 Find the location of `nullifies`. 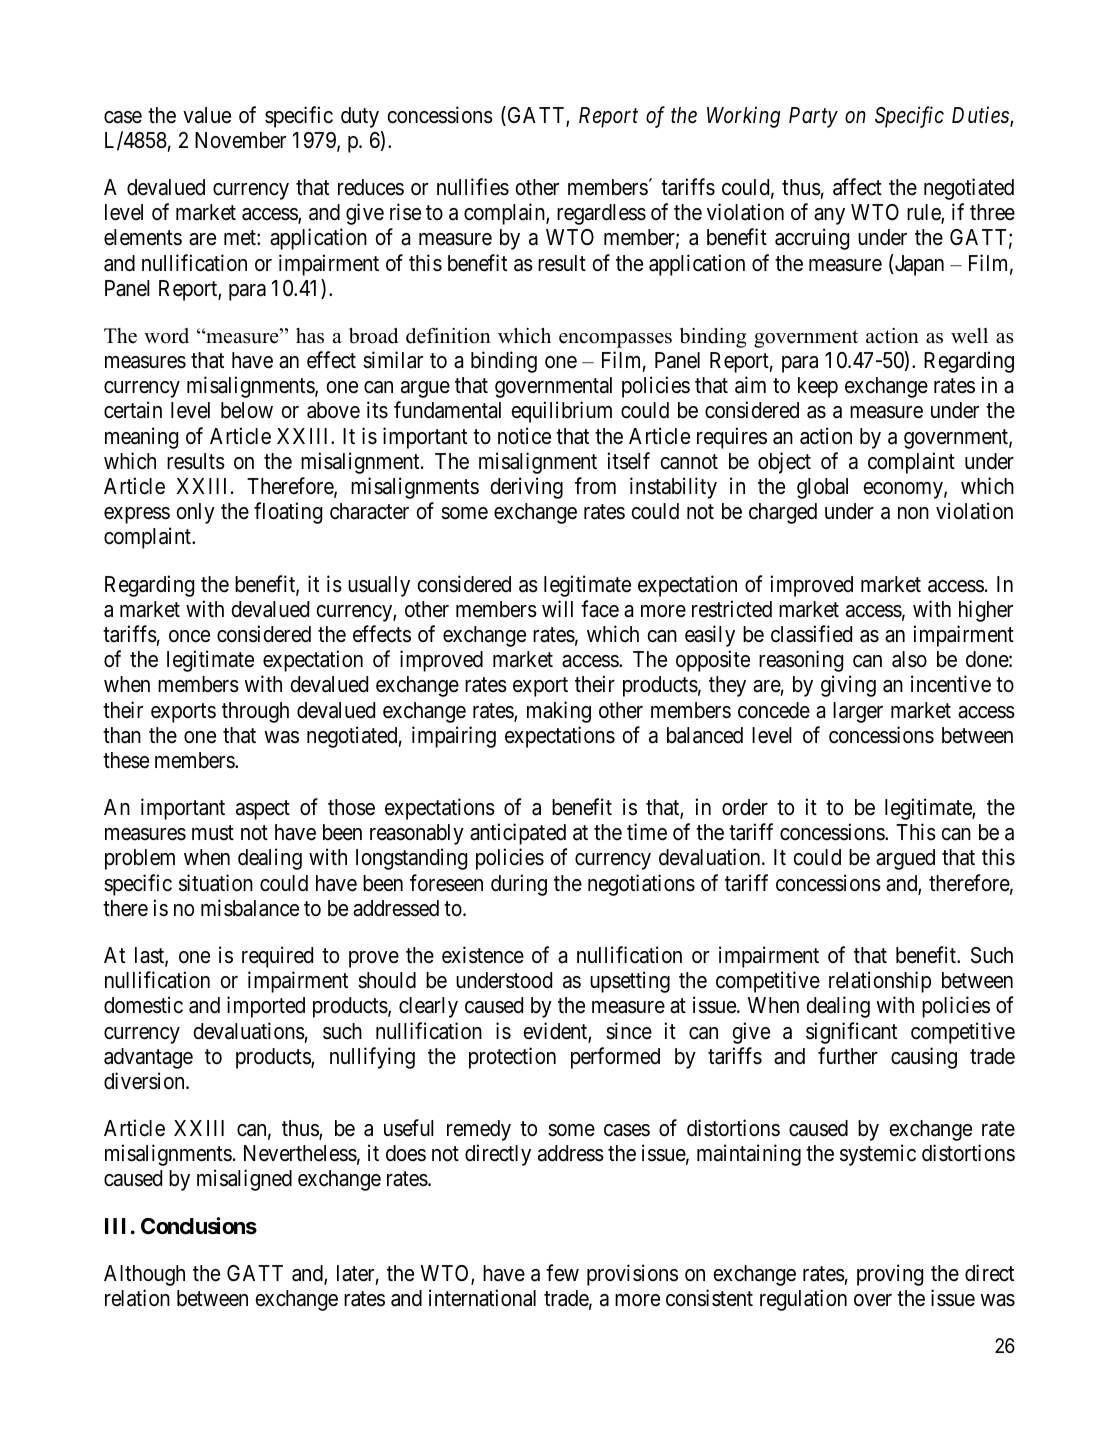

nullifies is located at coordinates (473, 187).
